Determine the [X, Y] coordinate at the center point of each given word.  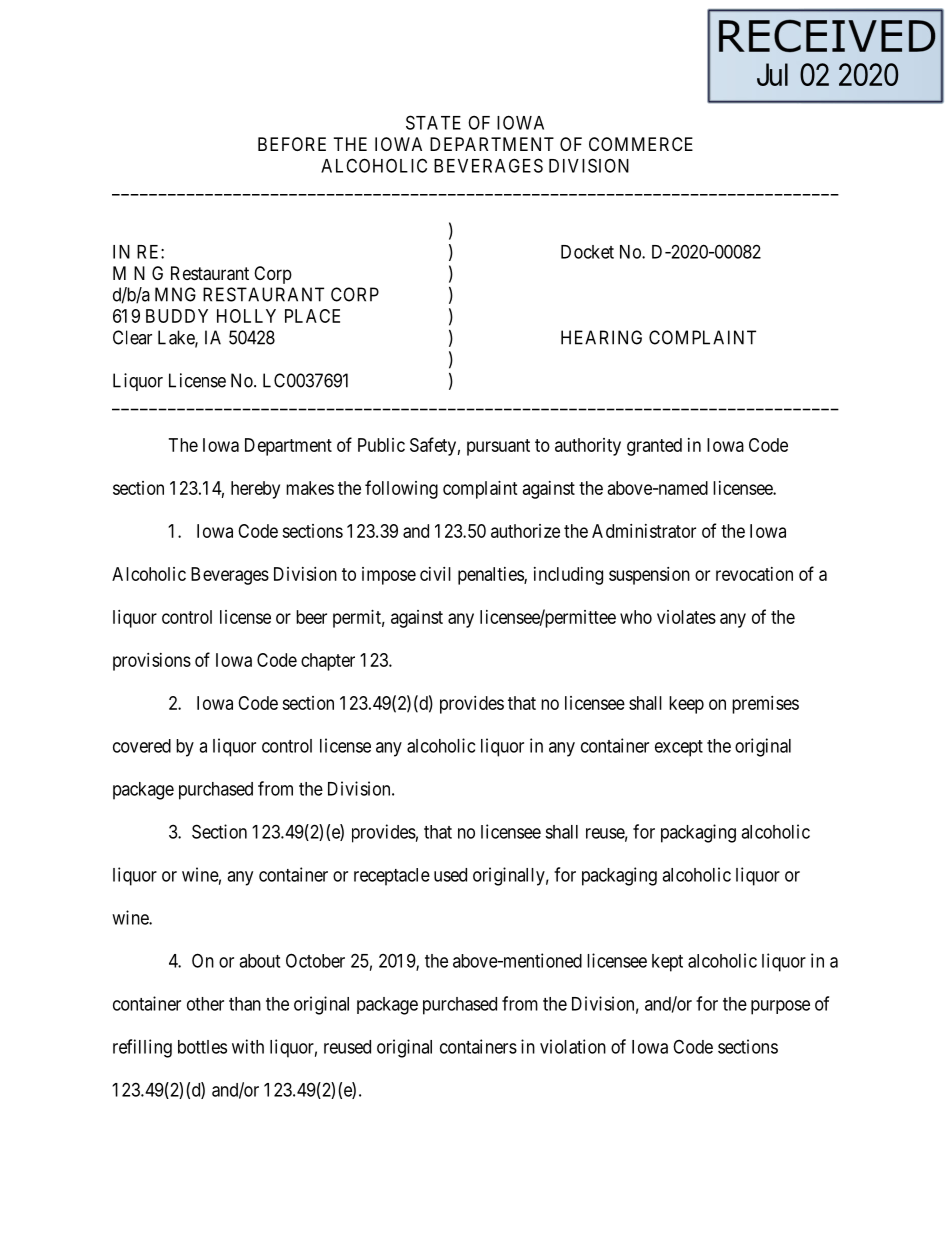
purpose [780, 1007]
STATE [433, 122]
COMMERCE [641, 144]
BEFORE [292, 144]
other [205, 1004]
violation [573, 1046]
